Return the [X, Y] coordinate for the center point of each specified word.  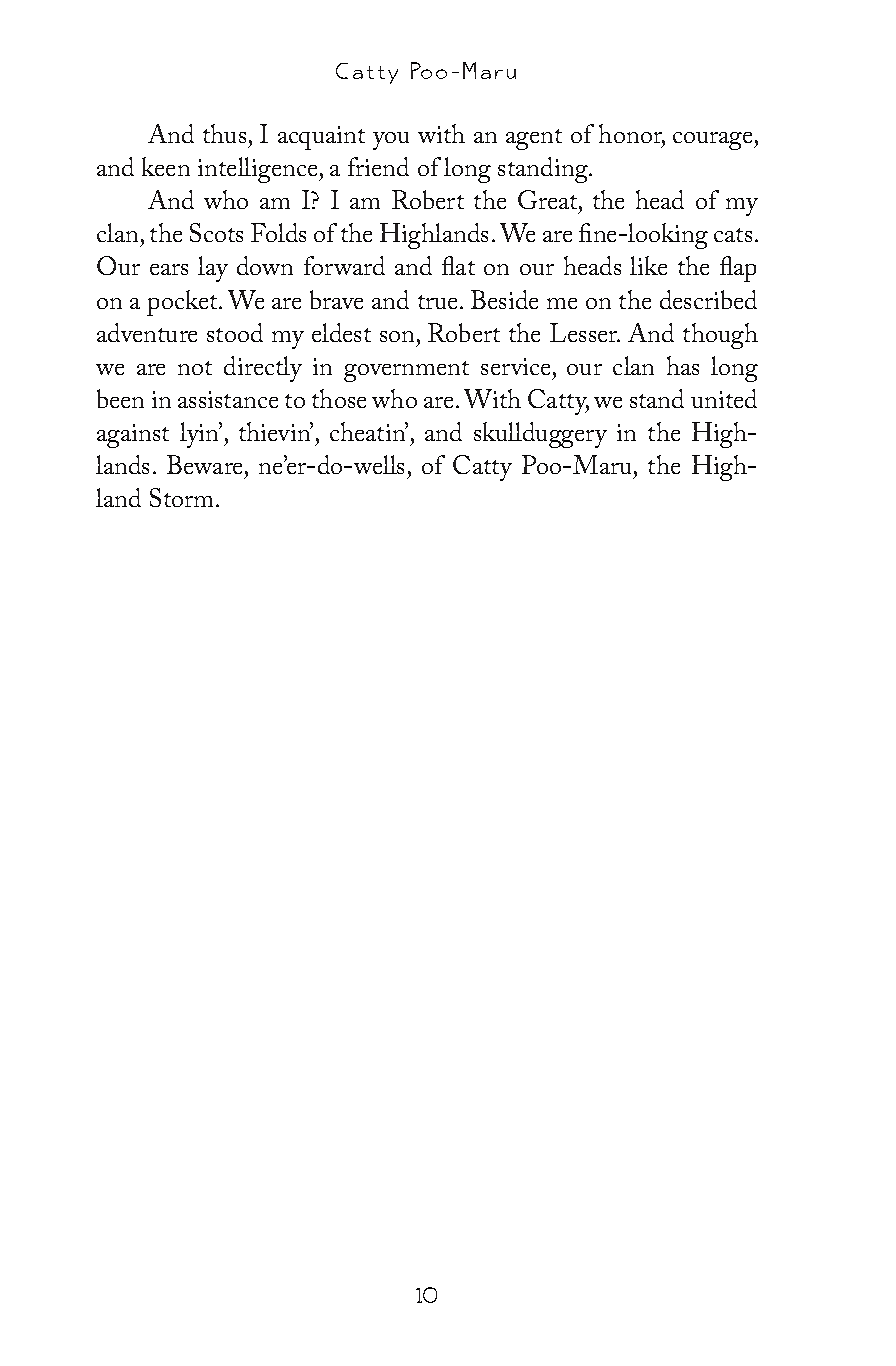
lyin [201, 435]
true [439, 302]
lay [213, 269]
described [708, 299]
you [391, 141]
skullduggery [540, 435]
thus [224, 133]
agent [534, 139]
